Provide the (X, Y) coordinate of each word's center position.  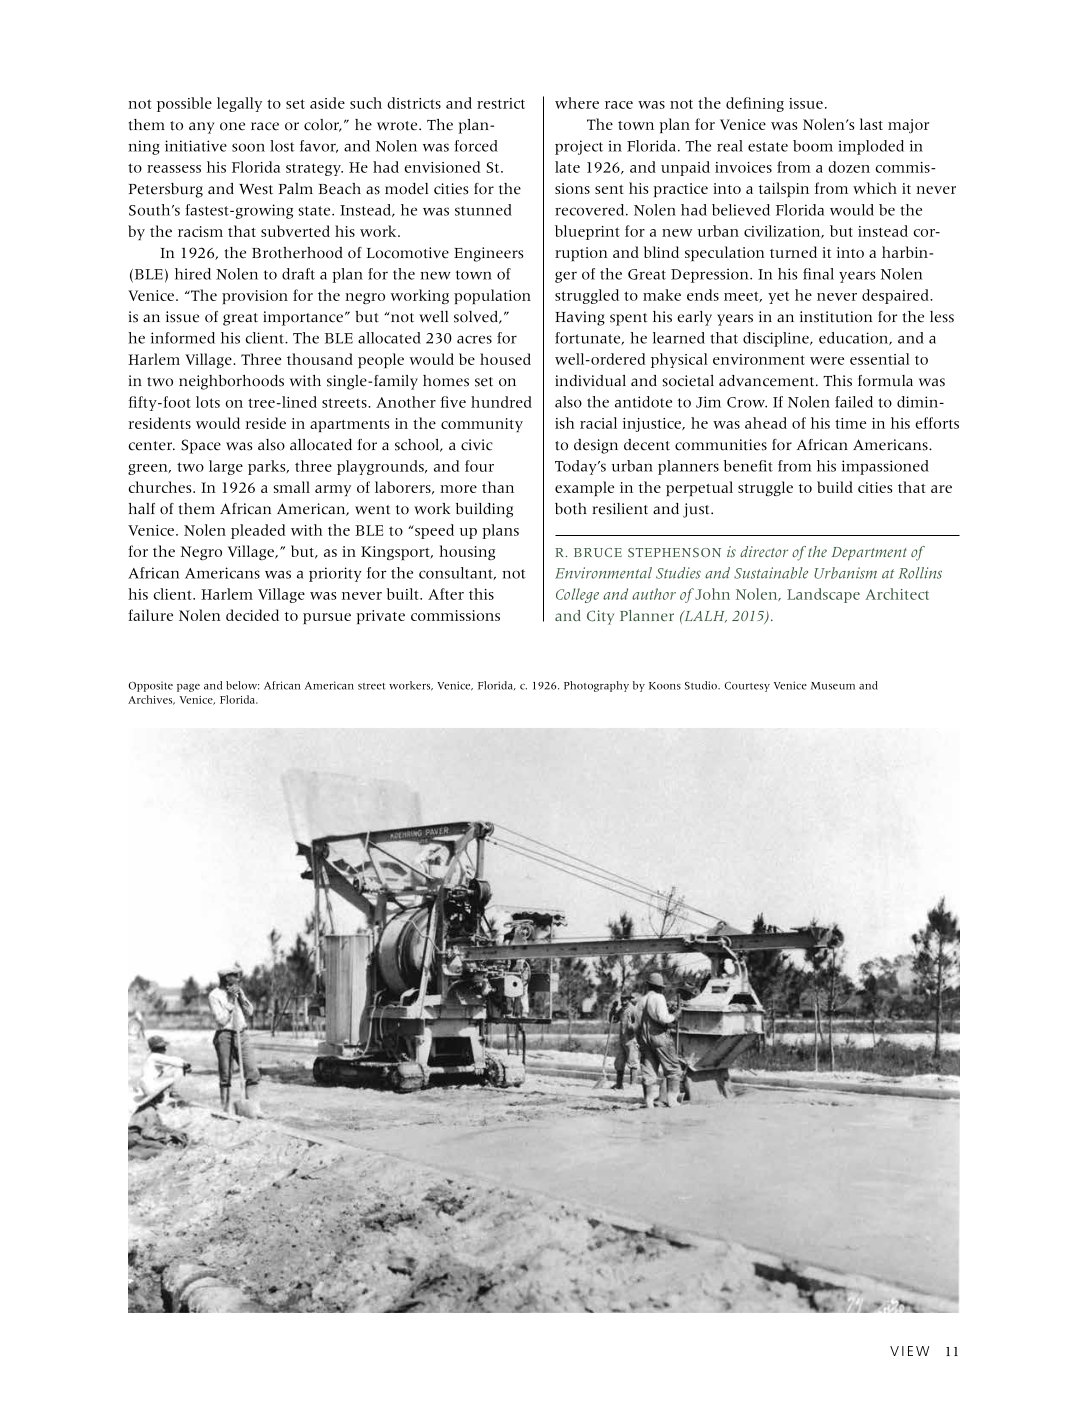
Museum (833, 686)
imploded (871, 147)
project (579, 147)
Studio (702, 685)
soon (248, 147)
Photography (596, 686)
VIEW (909, 1351)
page (188, 688)
